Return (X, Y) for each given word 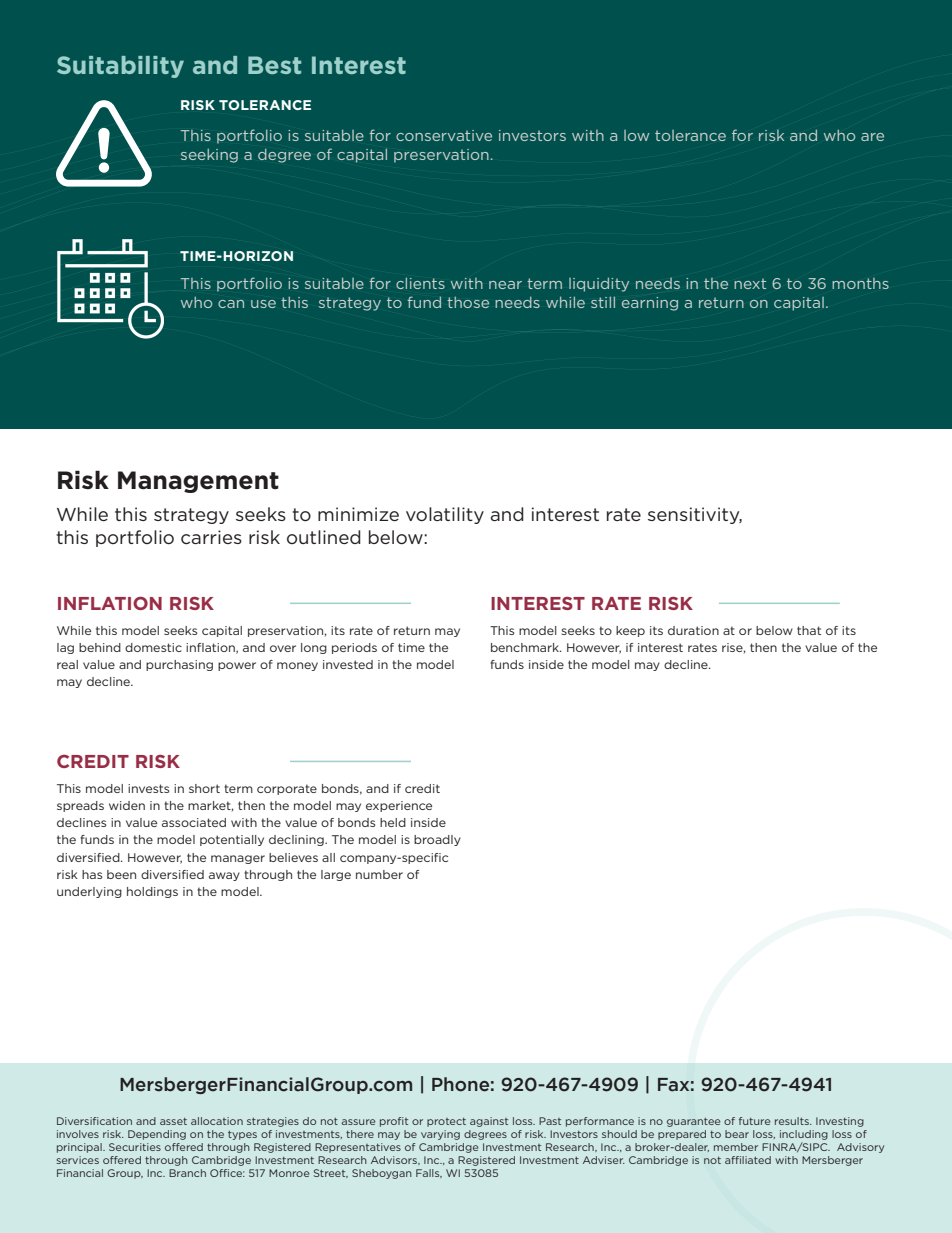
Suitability (120, 67)
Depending (157, 1135)
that (809, 630)
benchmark (526, 647)
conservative (444, 135)
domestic (153, 647)
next (750, 283)
